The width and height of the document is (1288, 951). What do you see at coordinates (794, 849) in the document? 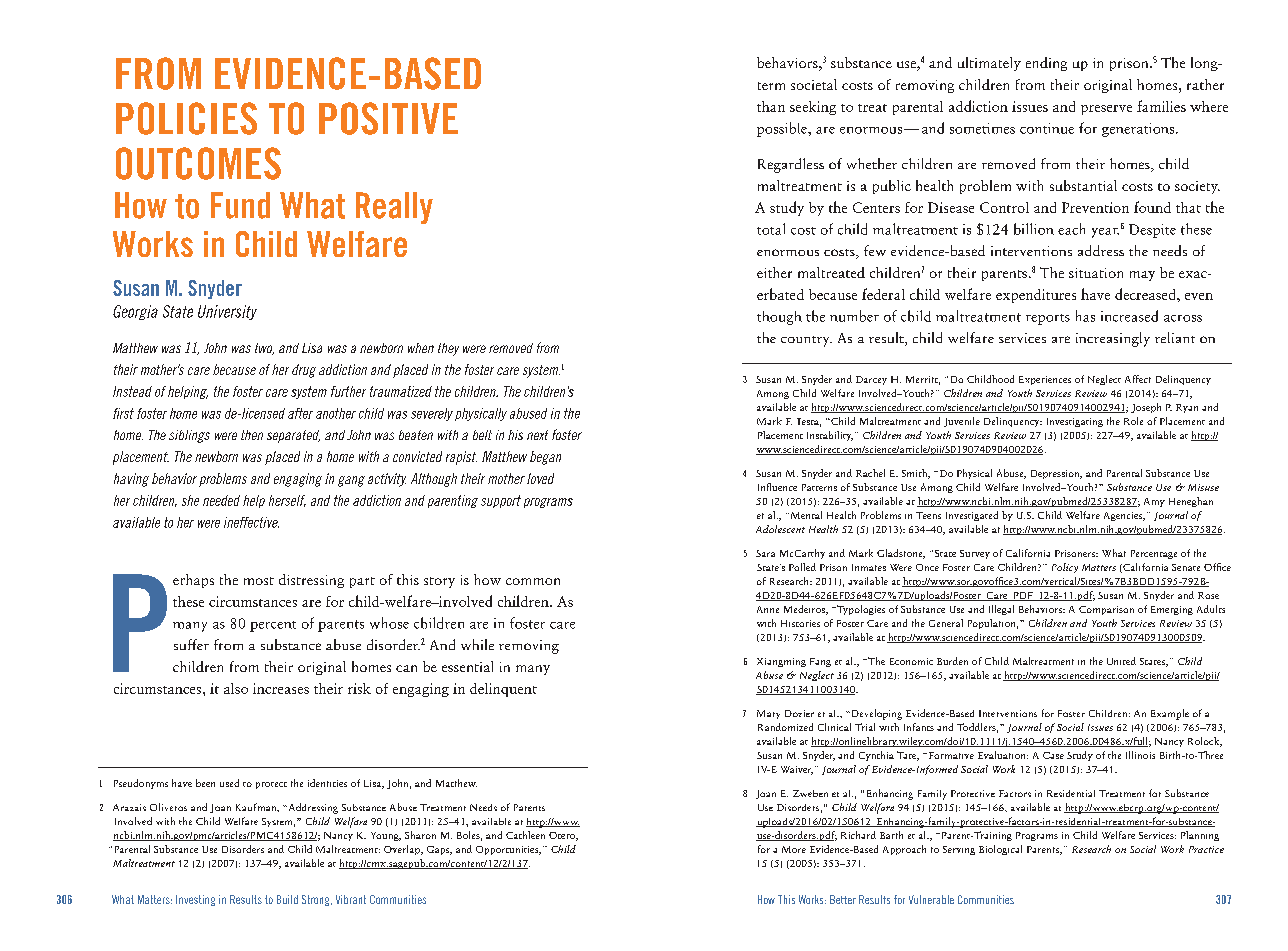
I see `More` at bounding box center [794, 849].
